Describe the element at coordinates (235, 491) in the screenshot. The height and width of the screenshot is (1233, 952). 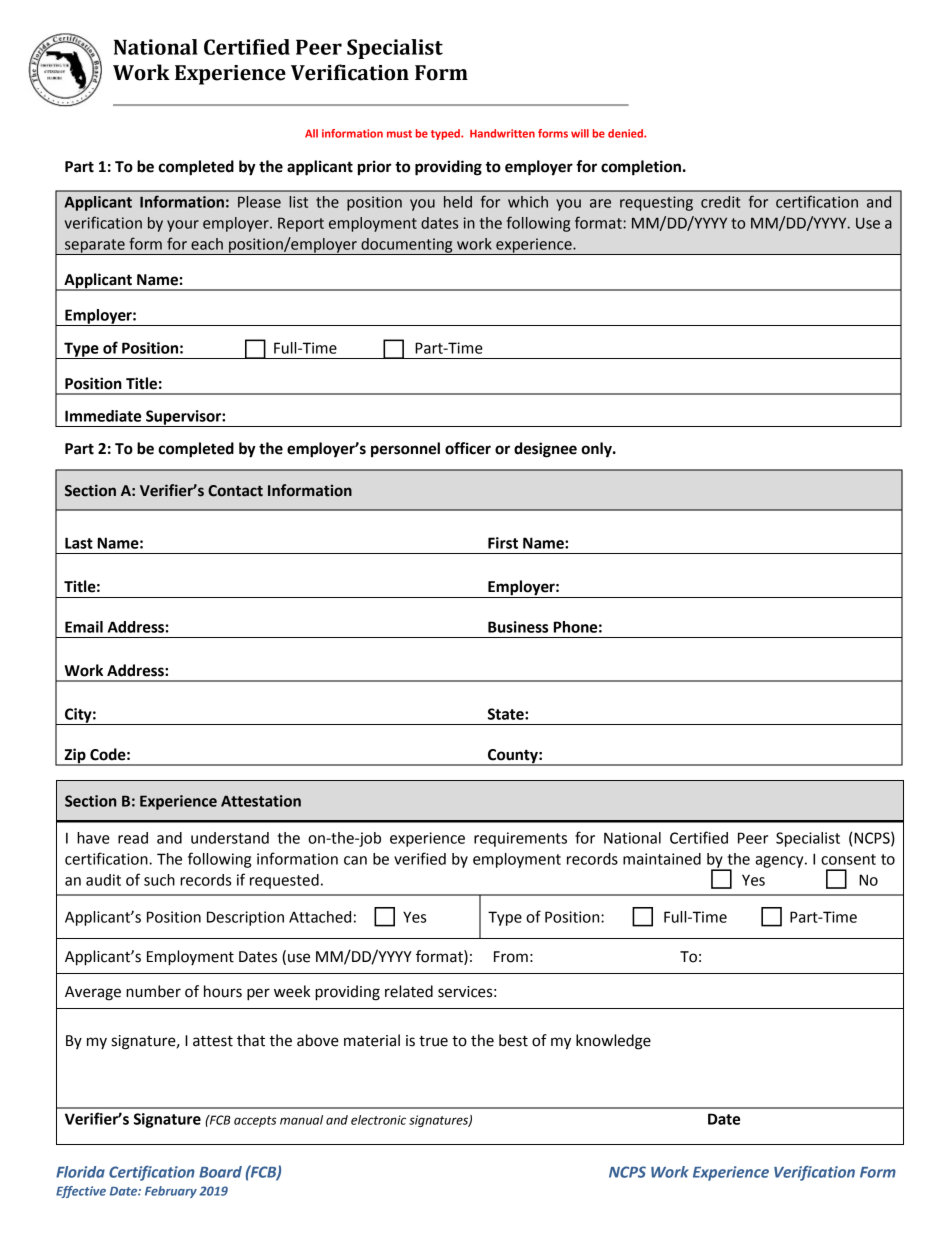
I see `Contact` at that location.
